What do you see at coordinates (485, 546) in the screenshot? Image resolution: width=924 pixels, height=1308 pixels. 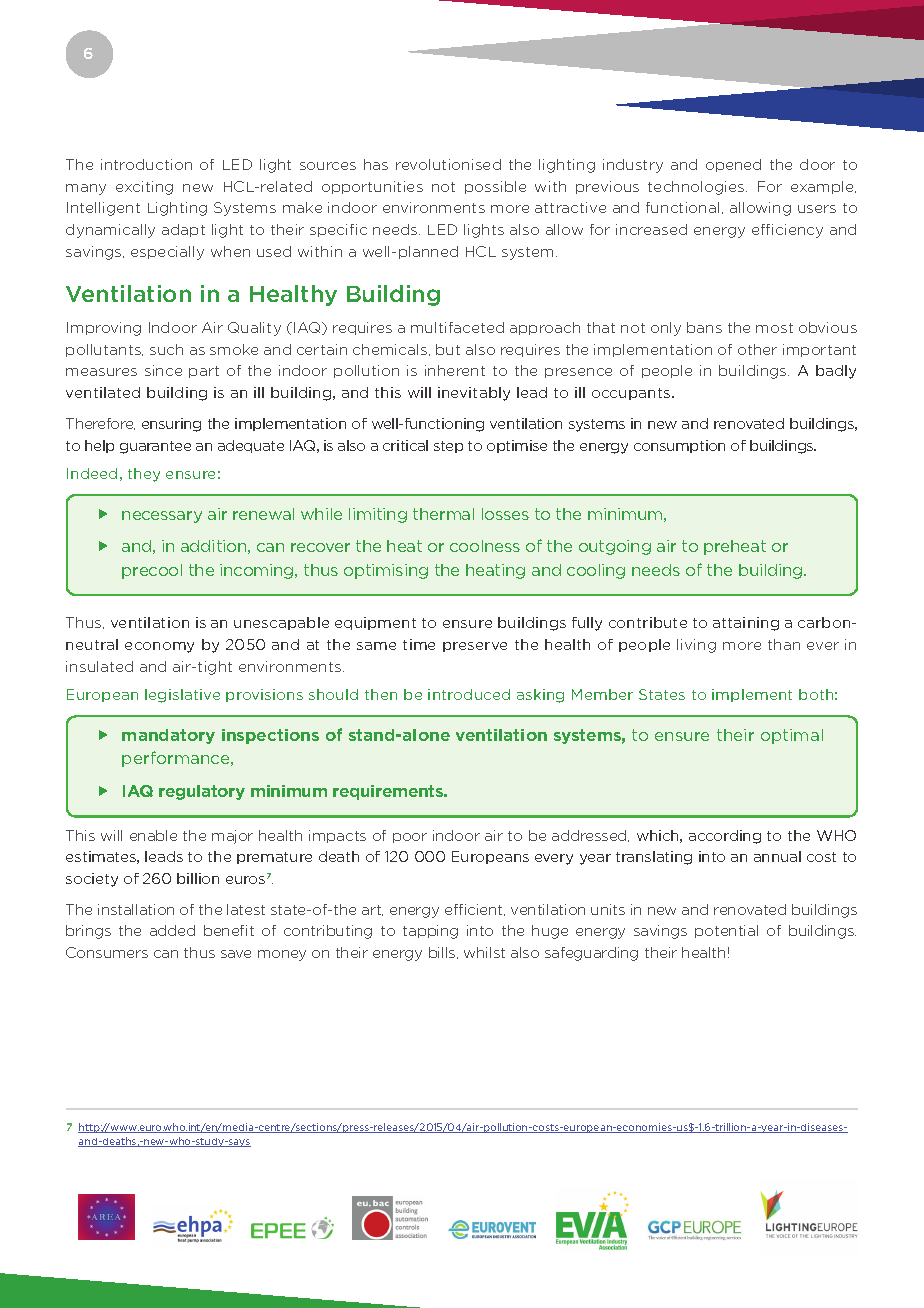 I see `coolness` at bounding box center [485, 546].
